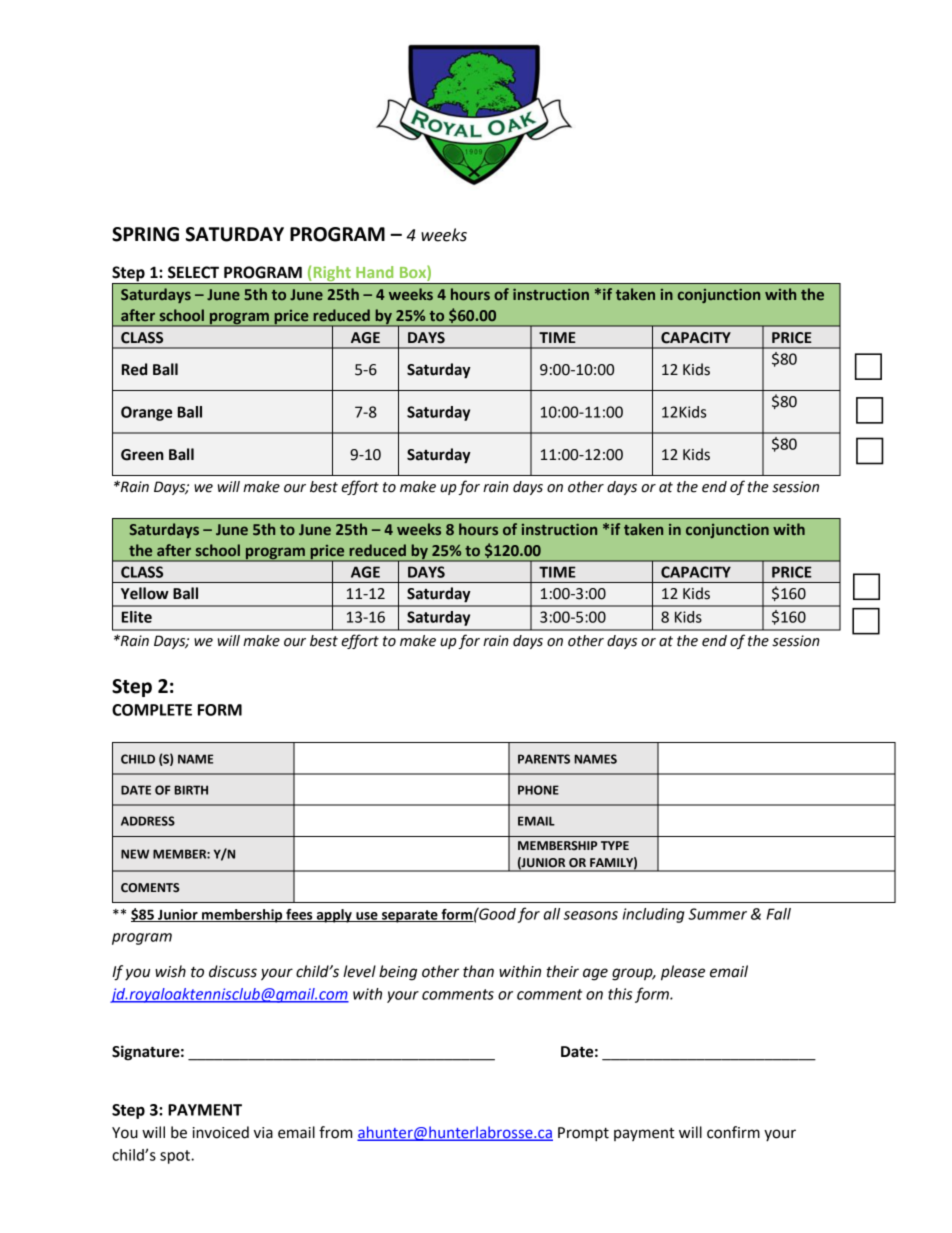  What do you see at coordinates (538, 790) in the page?
I see `PHONE` at bounding box center [538, 790].
